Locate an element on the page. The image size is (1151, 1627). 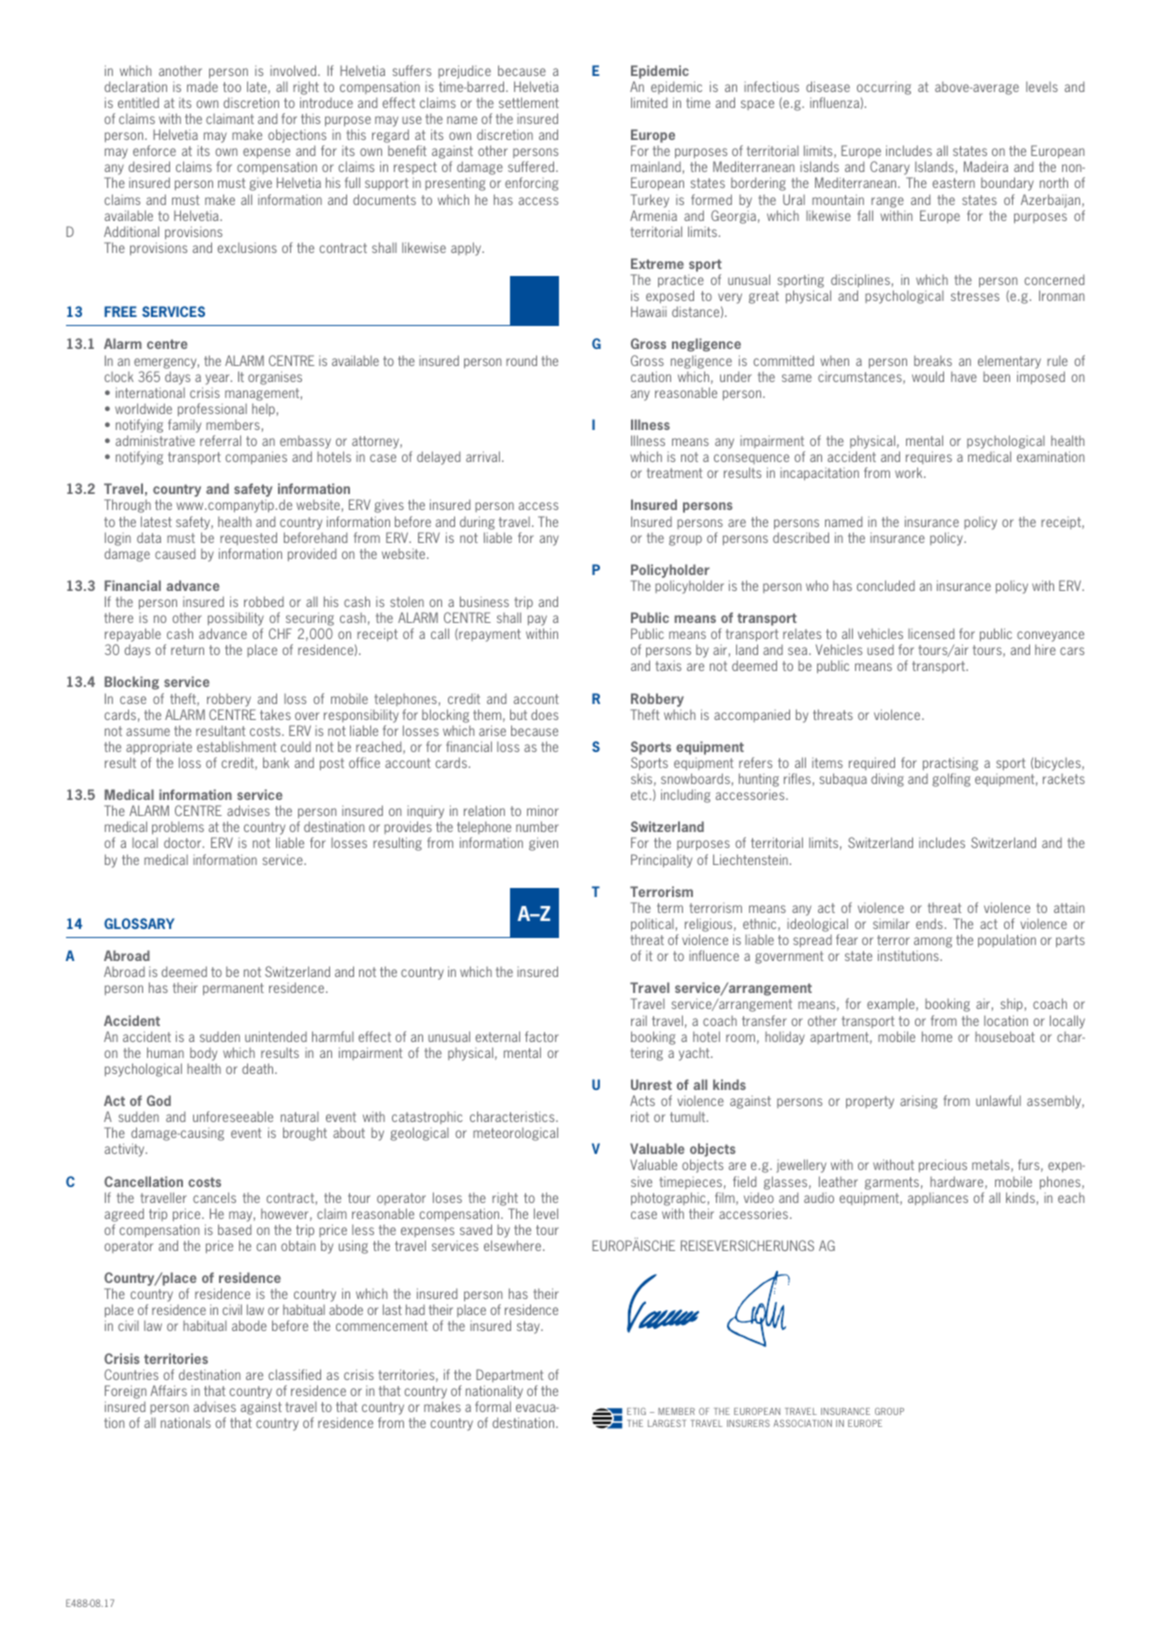
practising is located at coordinates (950, 765).
